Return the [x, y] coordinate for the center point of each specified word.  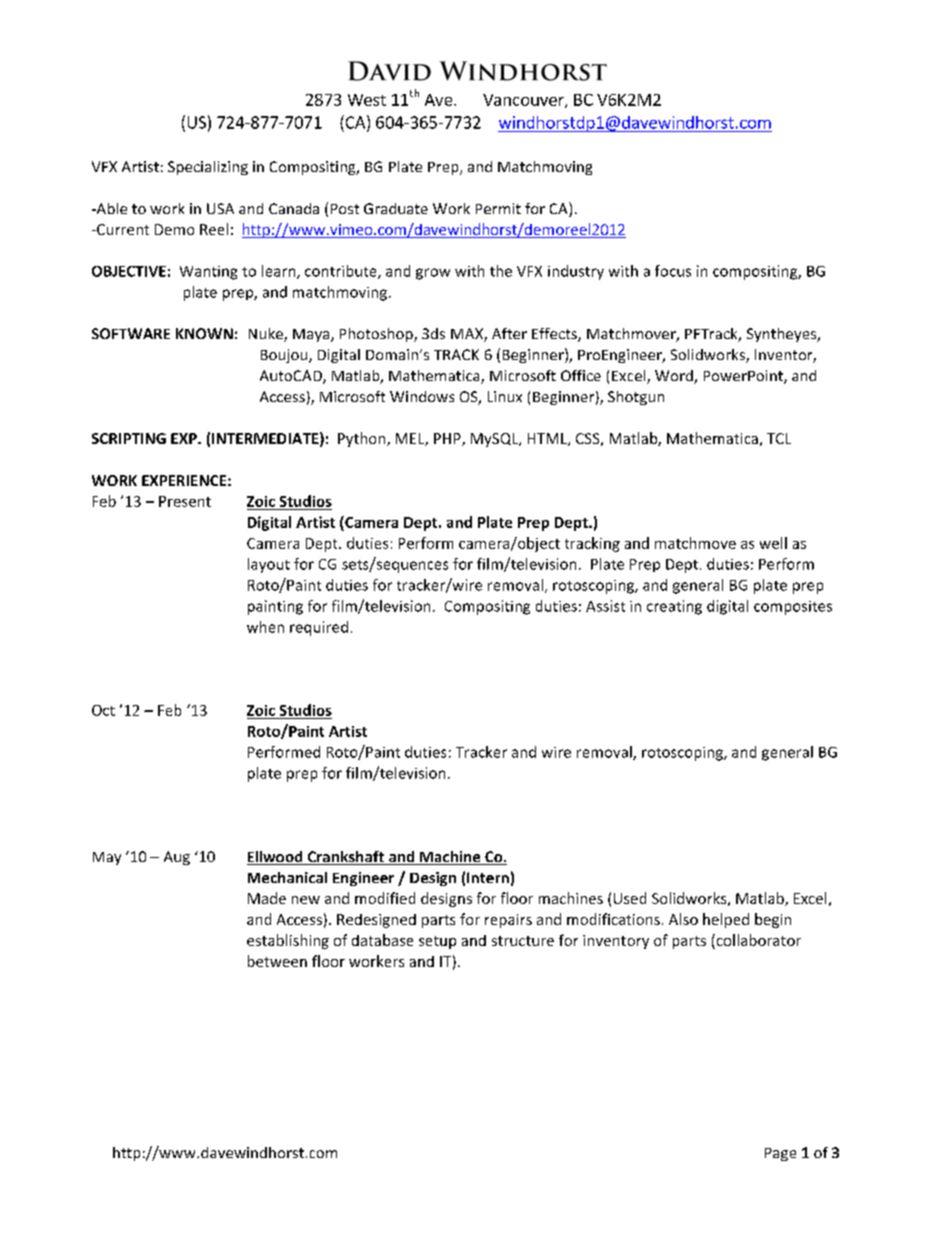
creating [674, 607]
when [265, 627]
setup [437, 942]
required [319, 628]
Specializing [208, 168]
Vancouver [524, 101]
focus [673, 271]
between [277, 961]
